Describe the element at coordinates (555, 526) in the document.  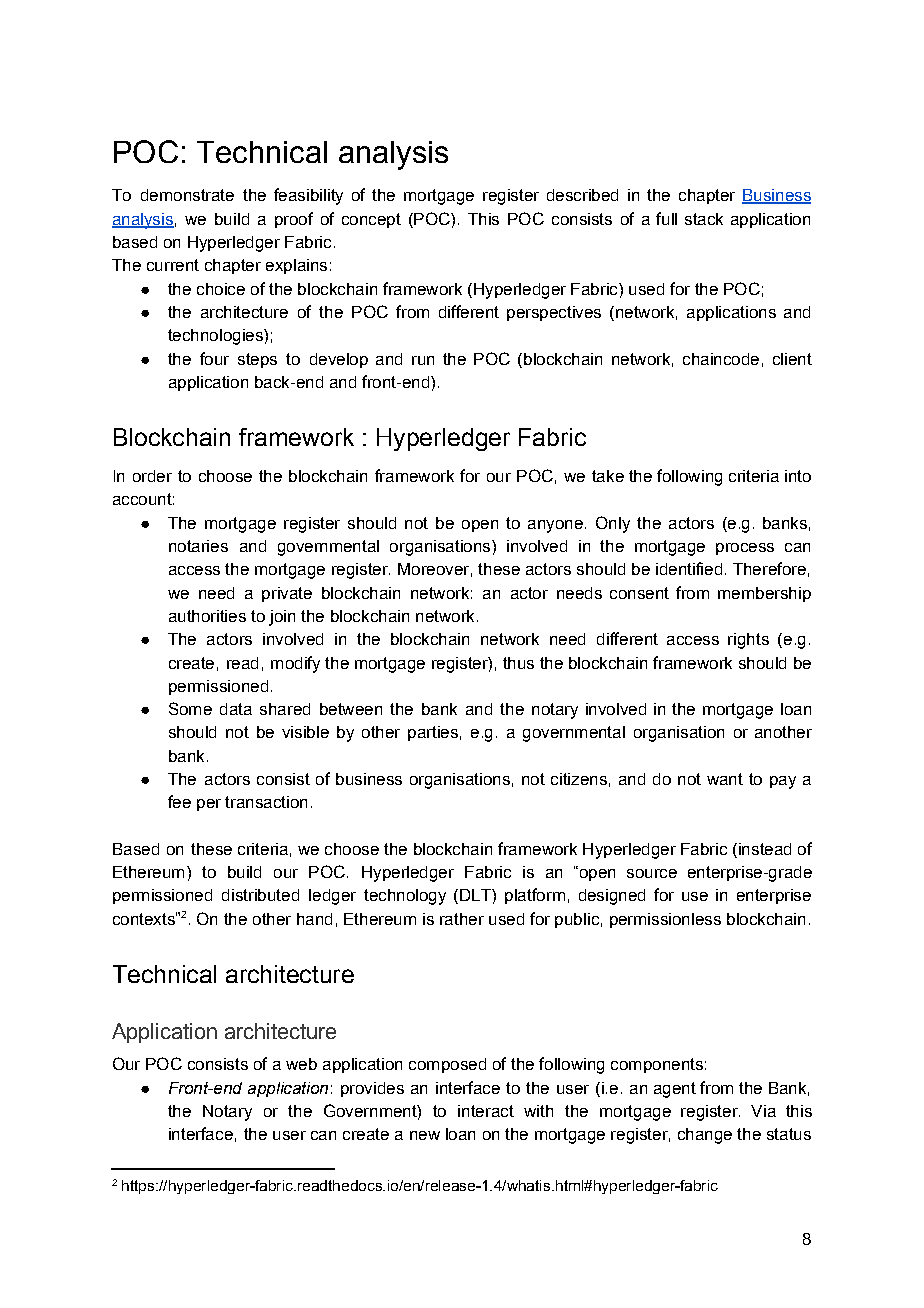
I see `anyone` at that location.
